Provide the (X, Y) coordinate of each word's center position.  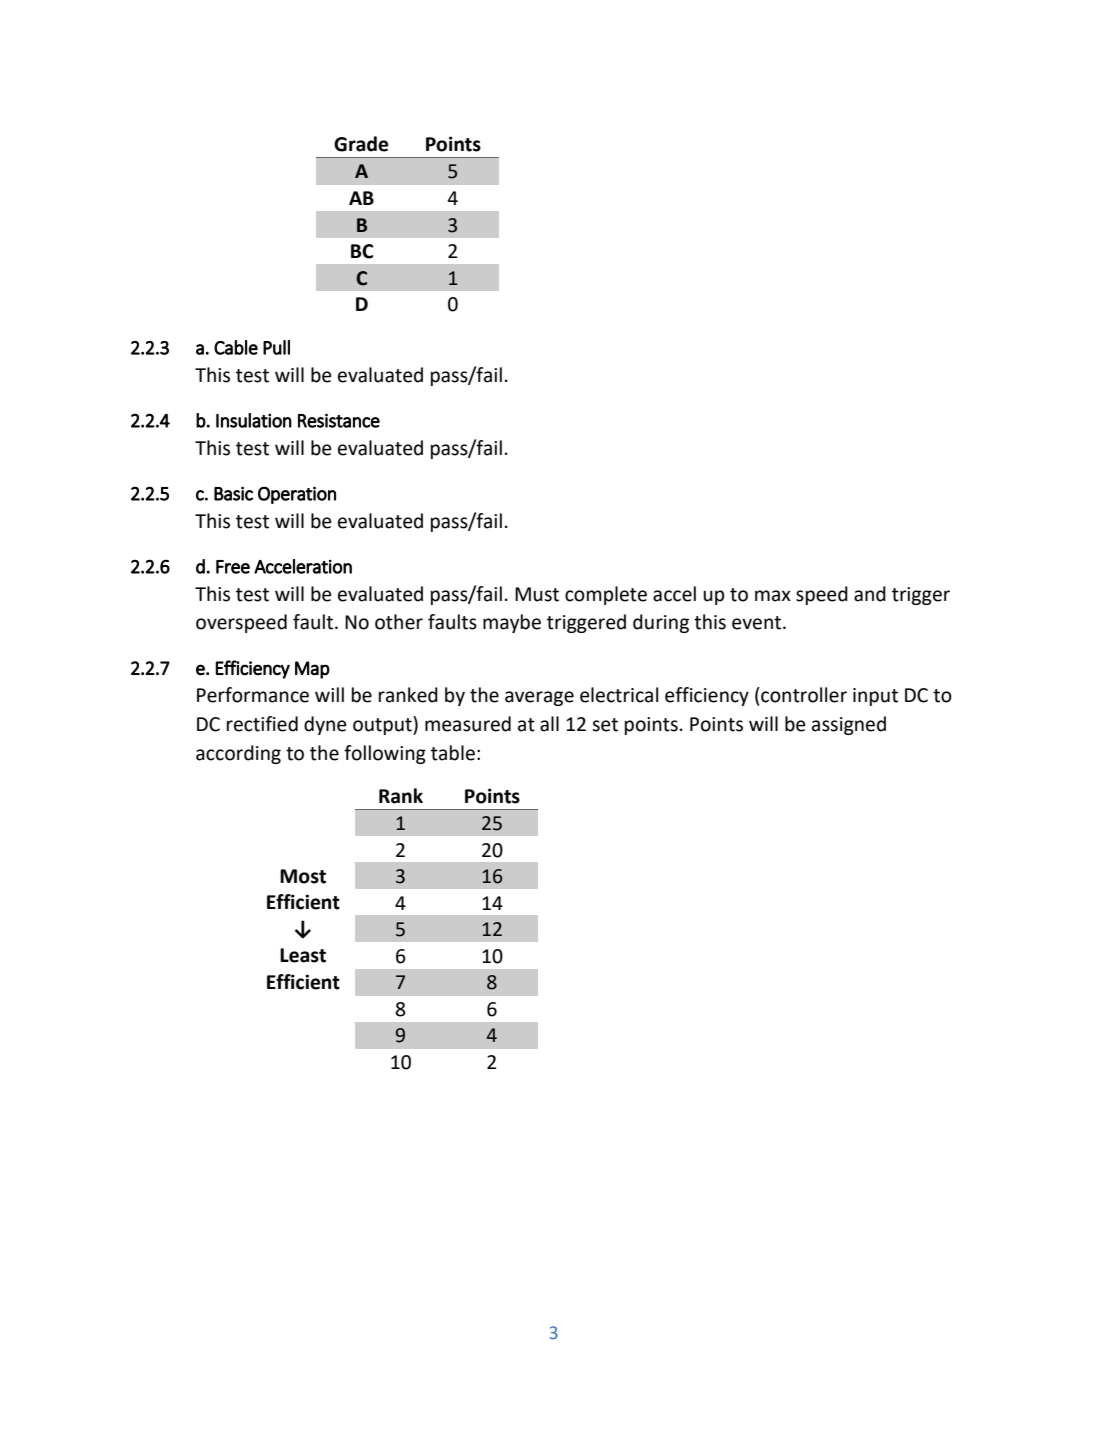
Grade (361, 144)
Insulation (254, 420)
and (870, 594)
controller (803, 695)
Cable (236, 347)
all (549, 724)
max (773, 596)
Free (233, 567)
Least (303, 955)
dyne (325, 725)
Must (537, 594)
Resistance (339, 420)
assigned (849, 725)
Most (303, 876)
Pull (276, 347)
